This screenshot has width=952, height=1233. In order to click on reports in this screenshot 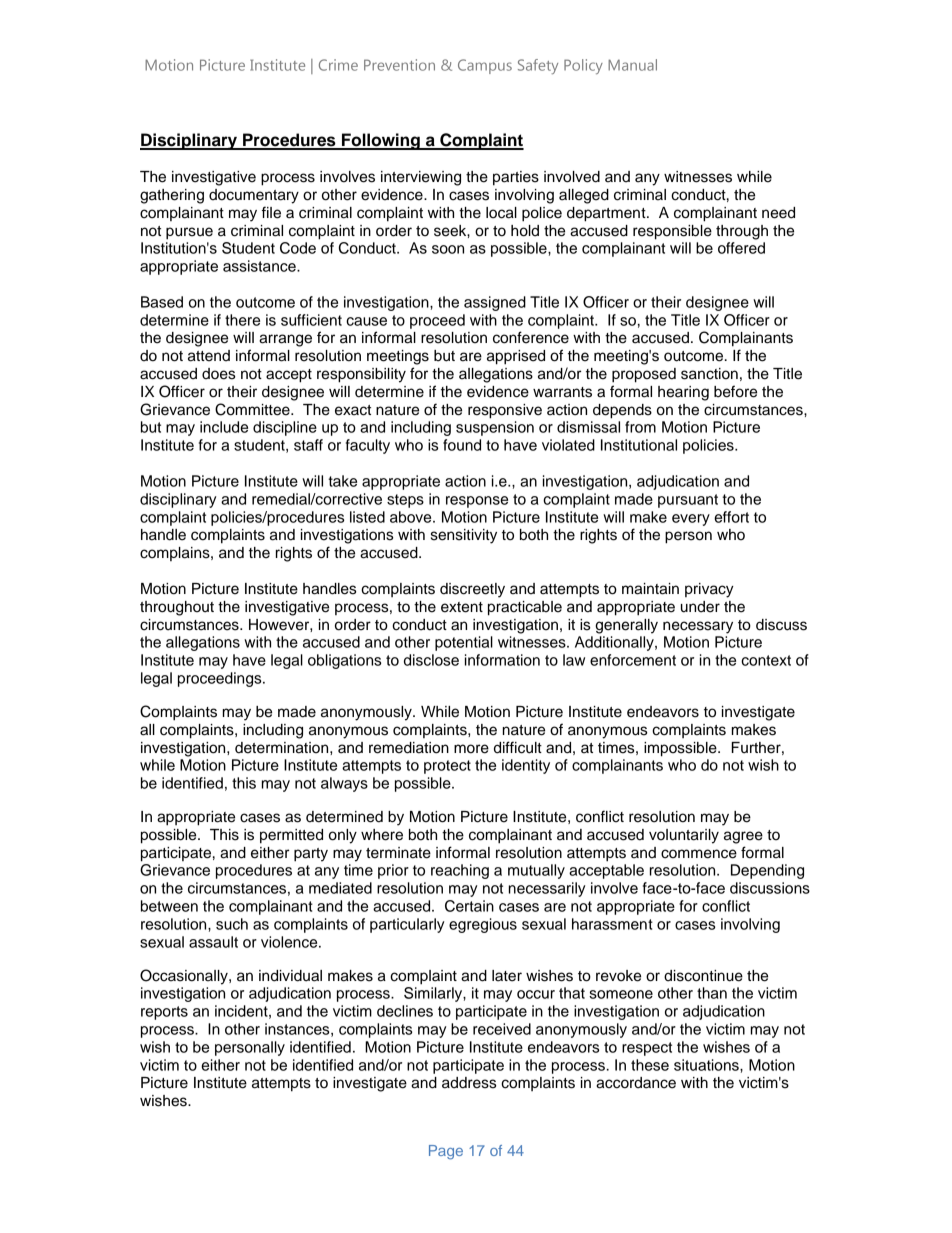, I will do `click(164, 1013)`.
